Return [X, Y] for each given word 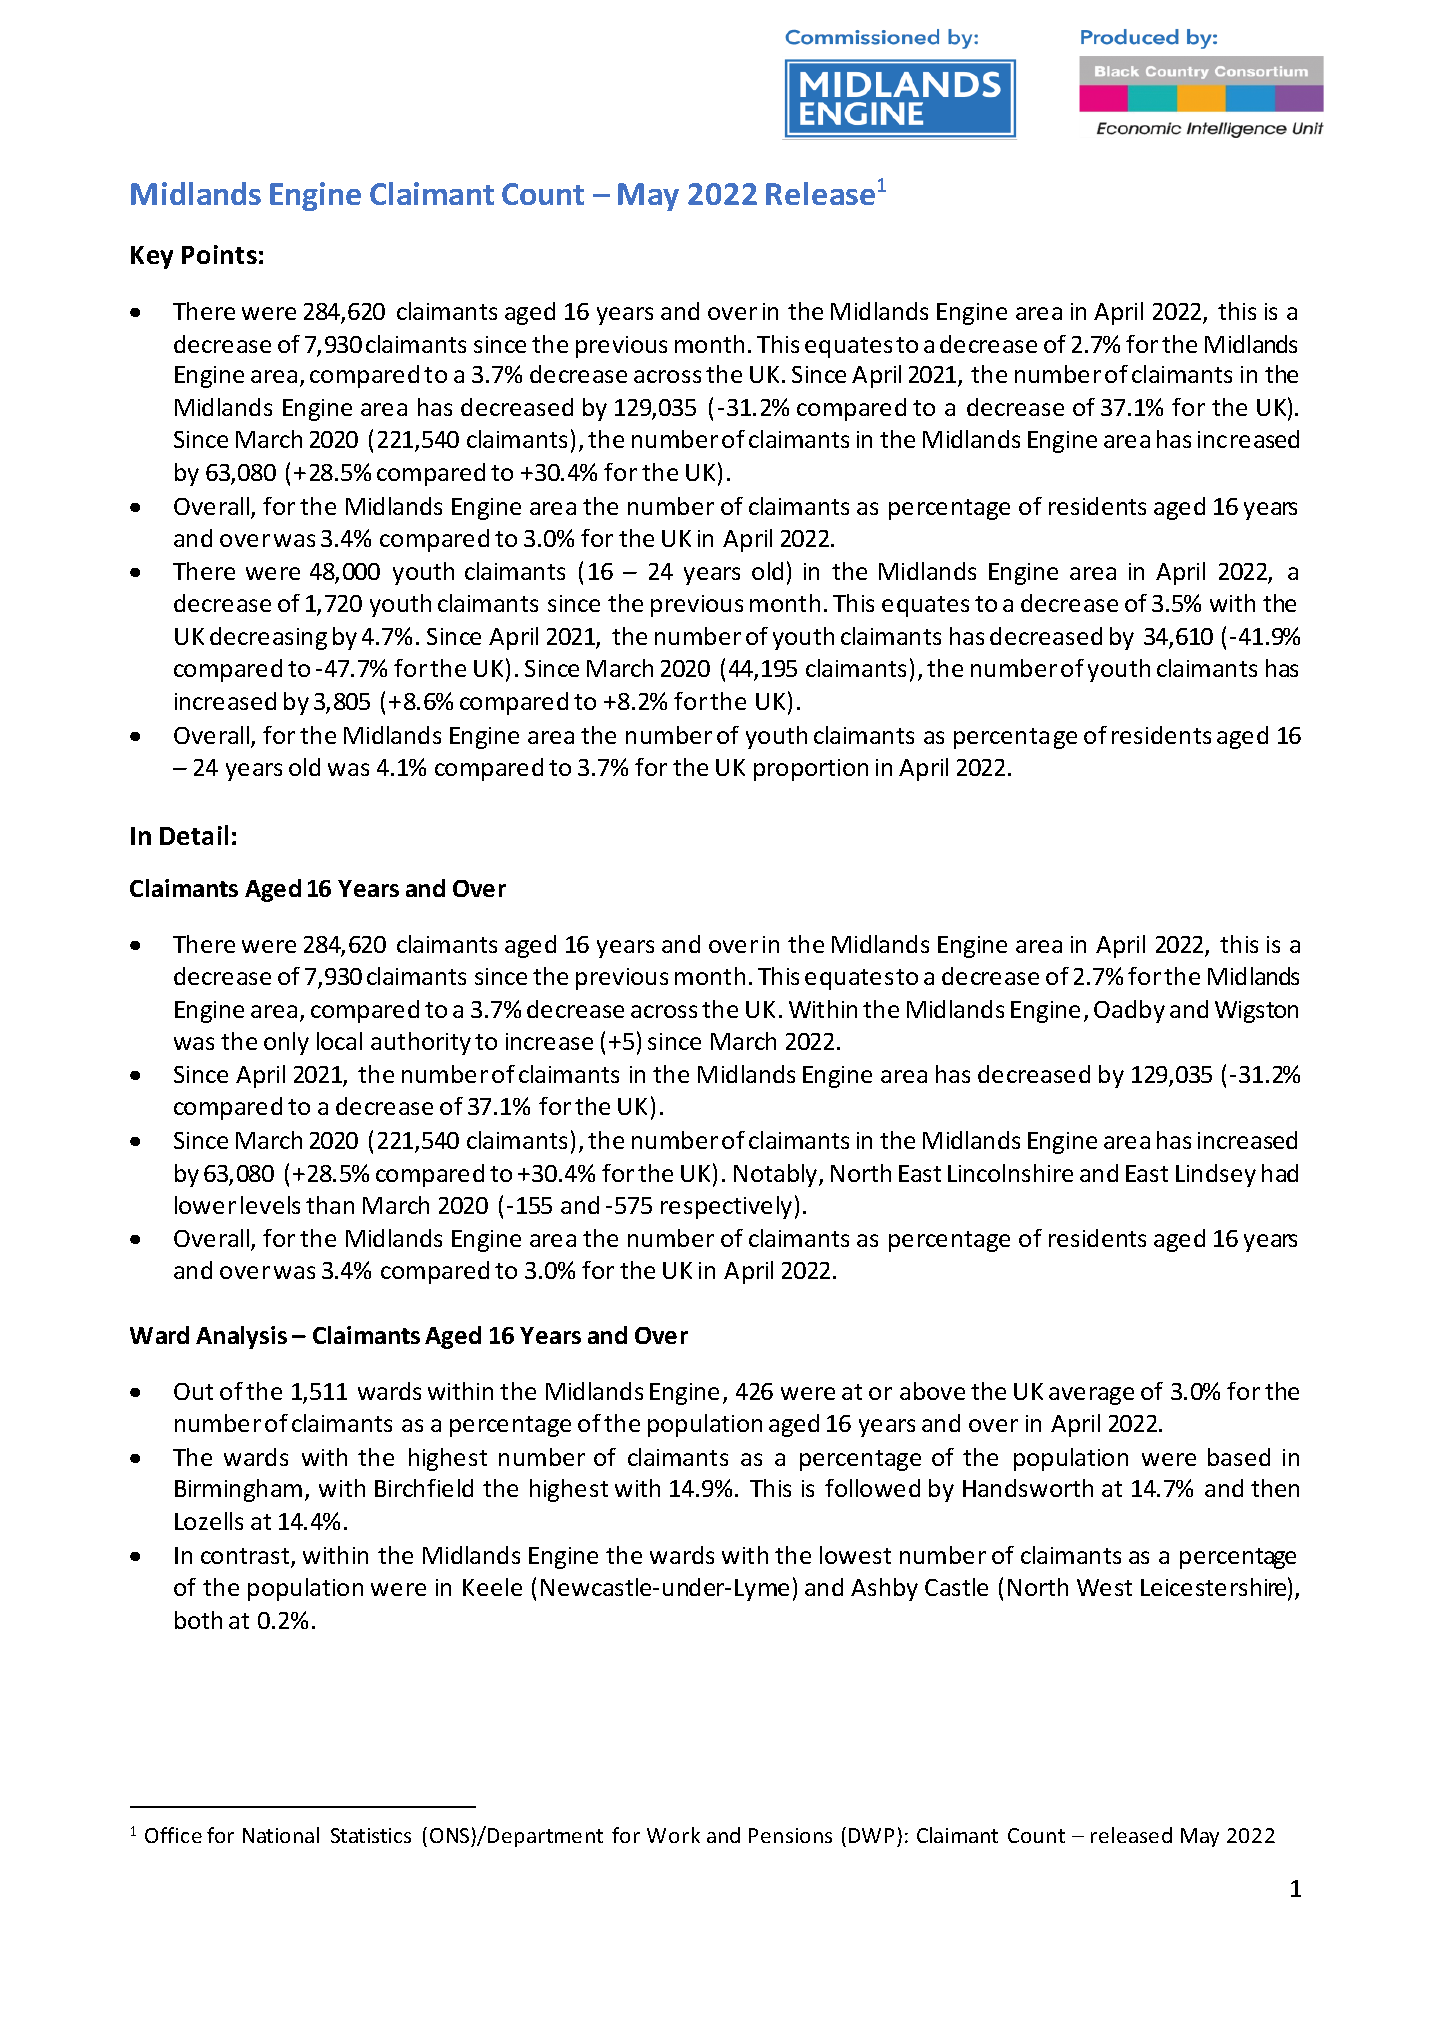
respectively [726, 1207]
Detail [194, 835]
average [1091, 1396]
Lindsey [1216, 1175]
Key [152, 257]
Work [673, 1835]
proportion [811, 770]
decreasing [268, 638]
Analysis [241, 1337]
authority [421, 1043]
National [281, 1835]
